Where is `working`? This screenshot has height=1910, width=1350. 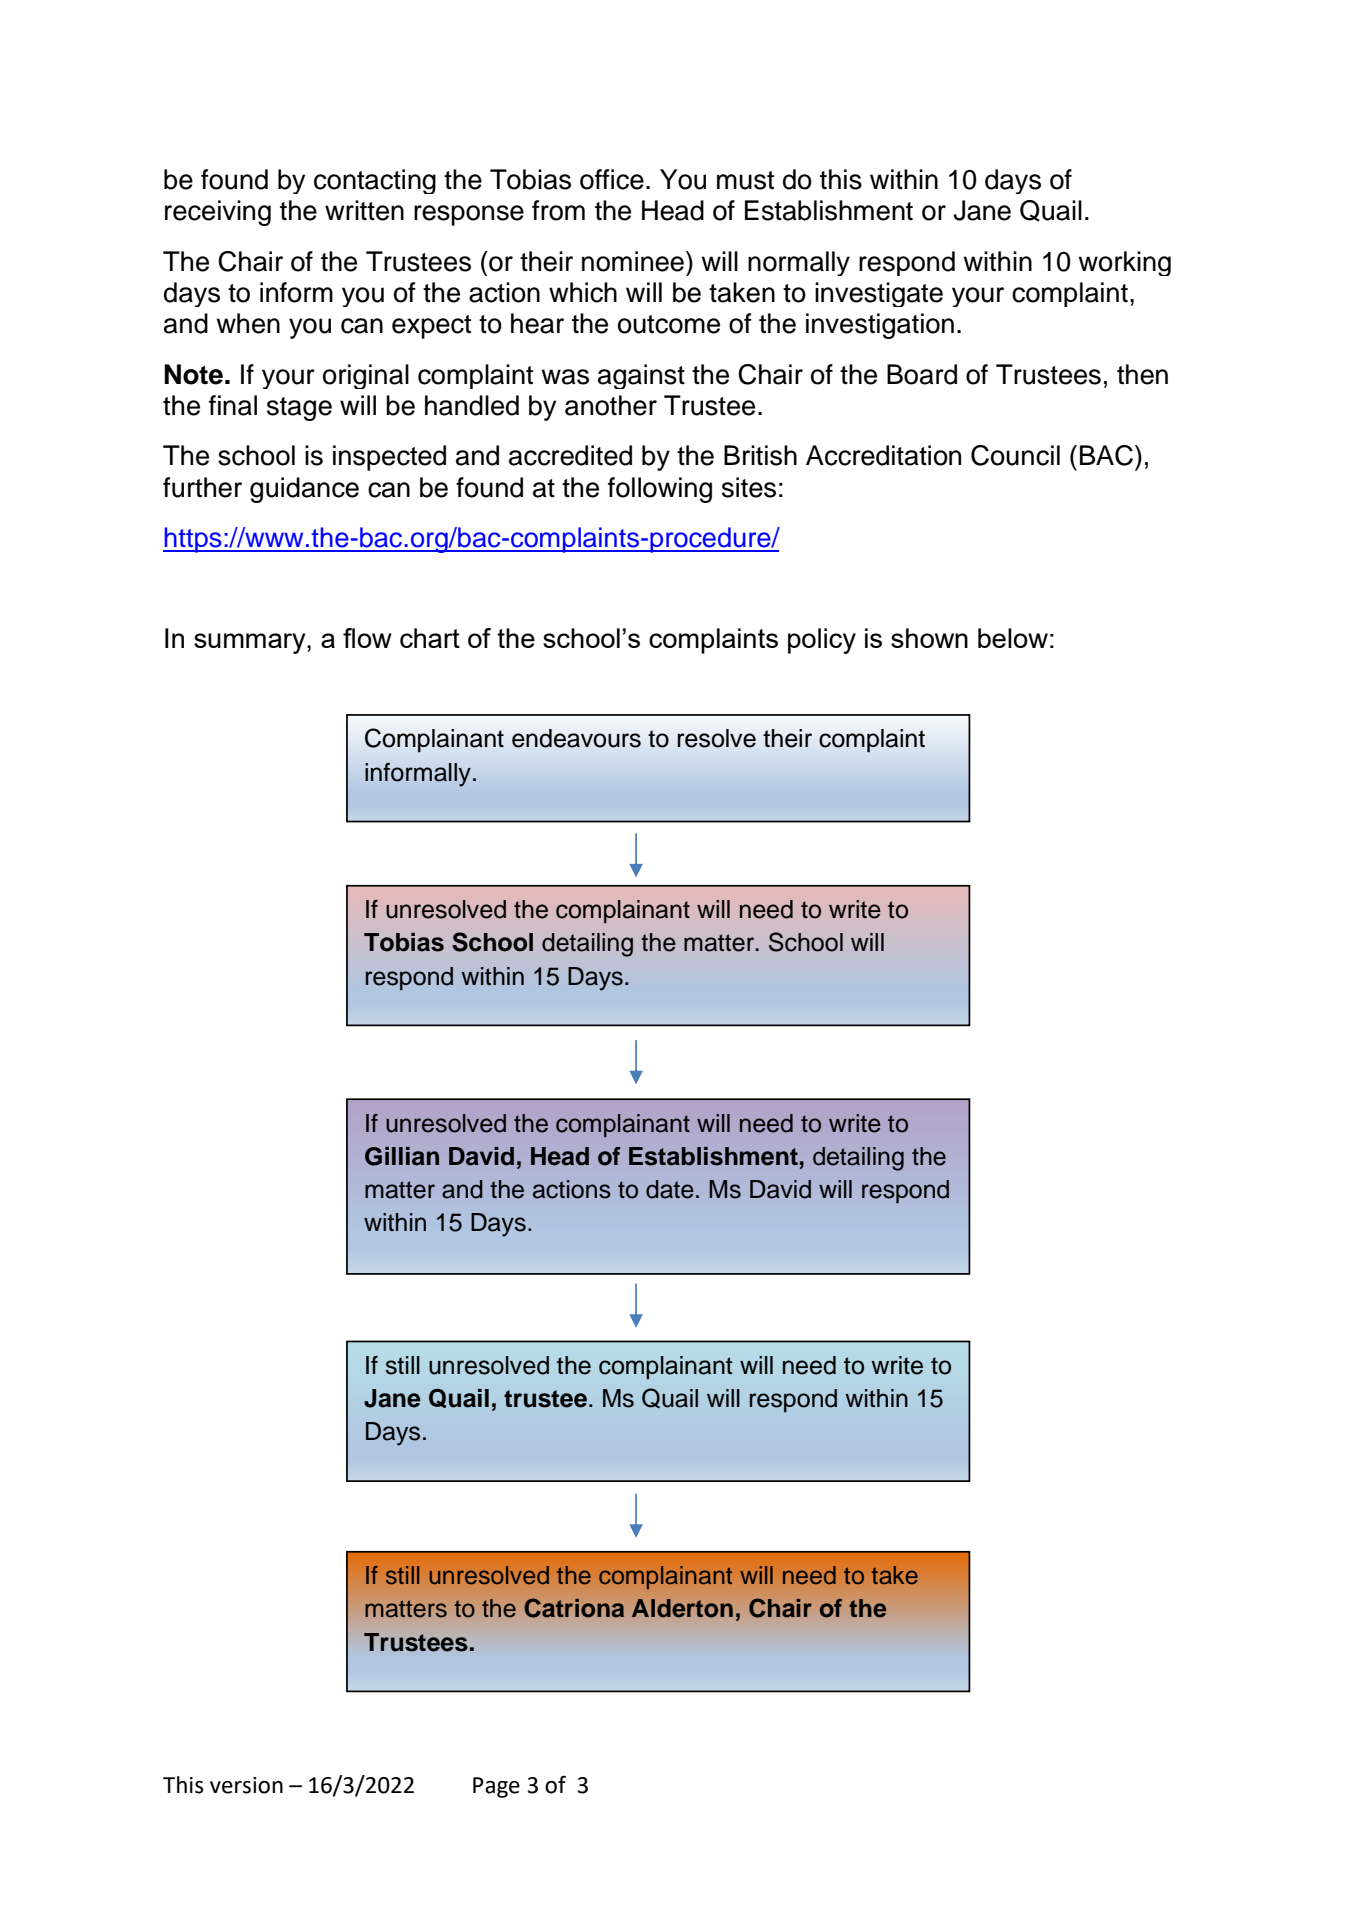 working is located at coordinates (1124, 263).
